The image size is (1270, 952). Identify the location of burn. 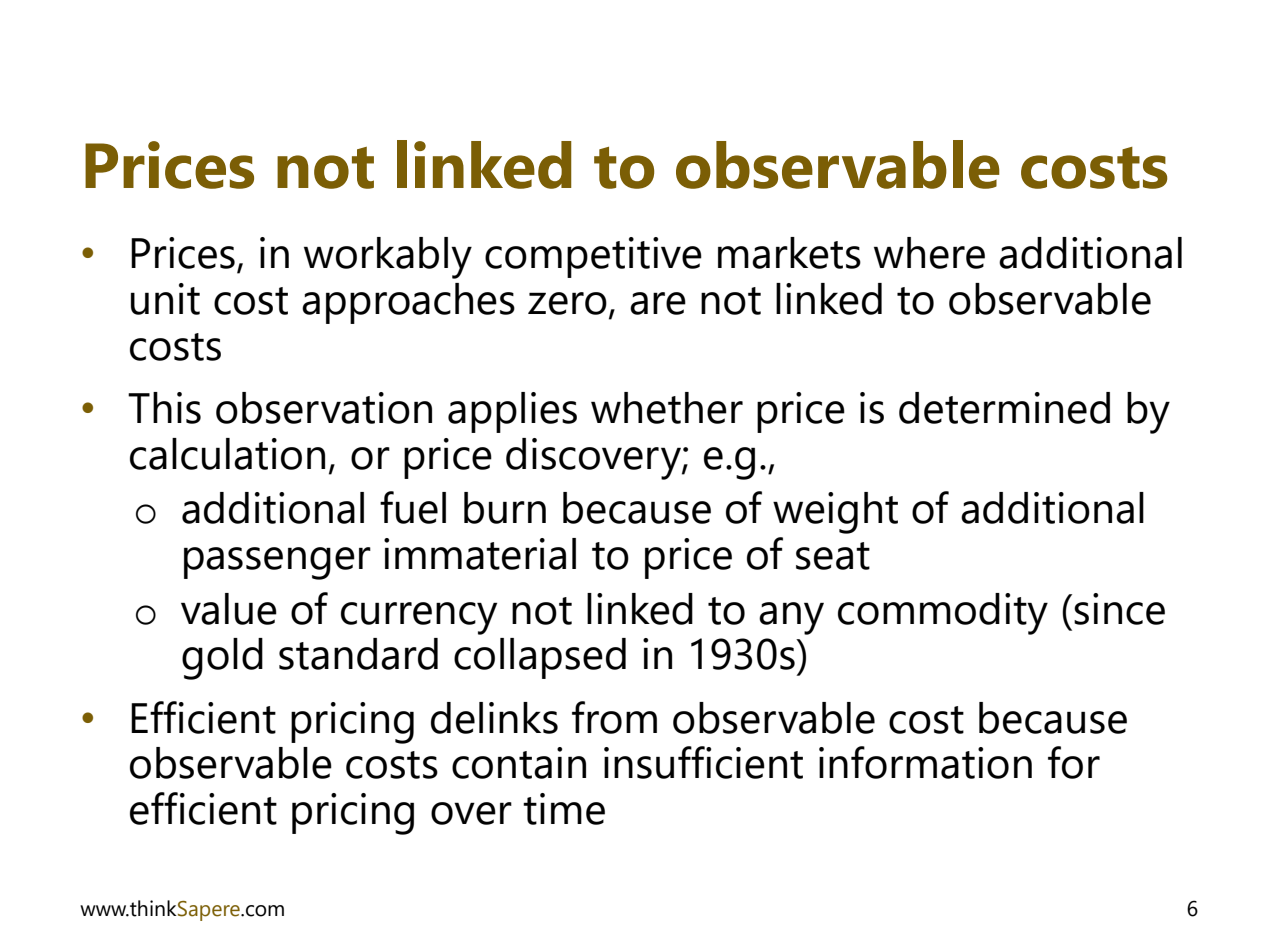
(505, 508).
